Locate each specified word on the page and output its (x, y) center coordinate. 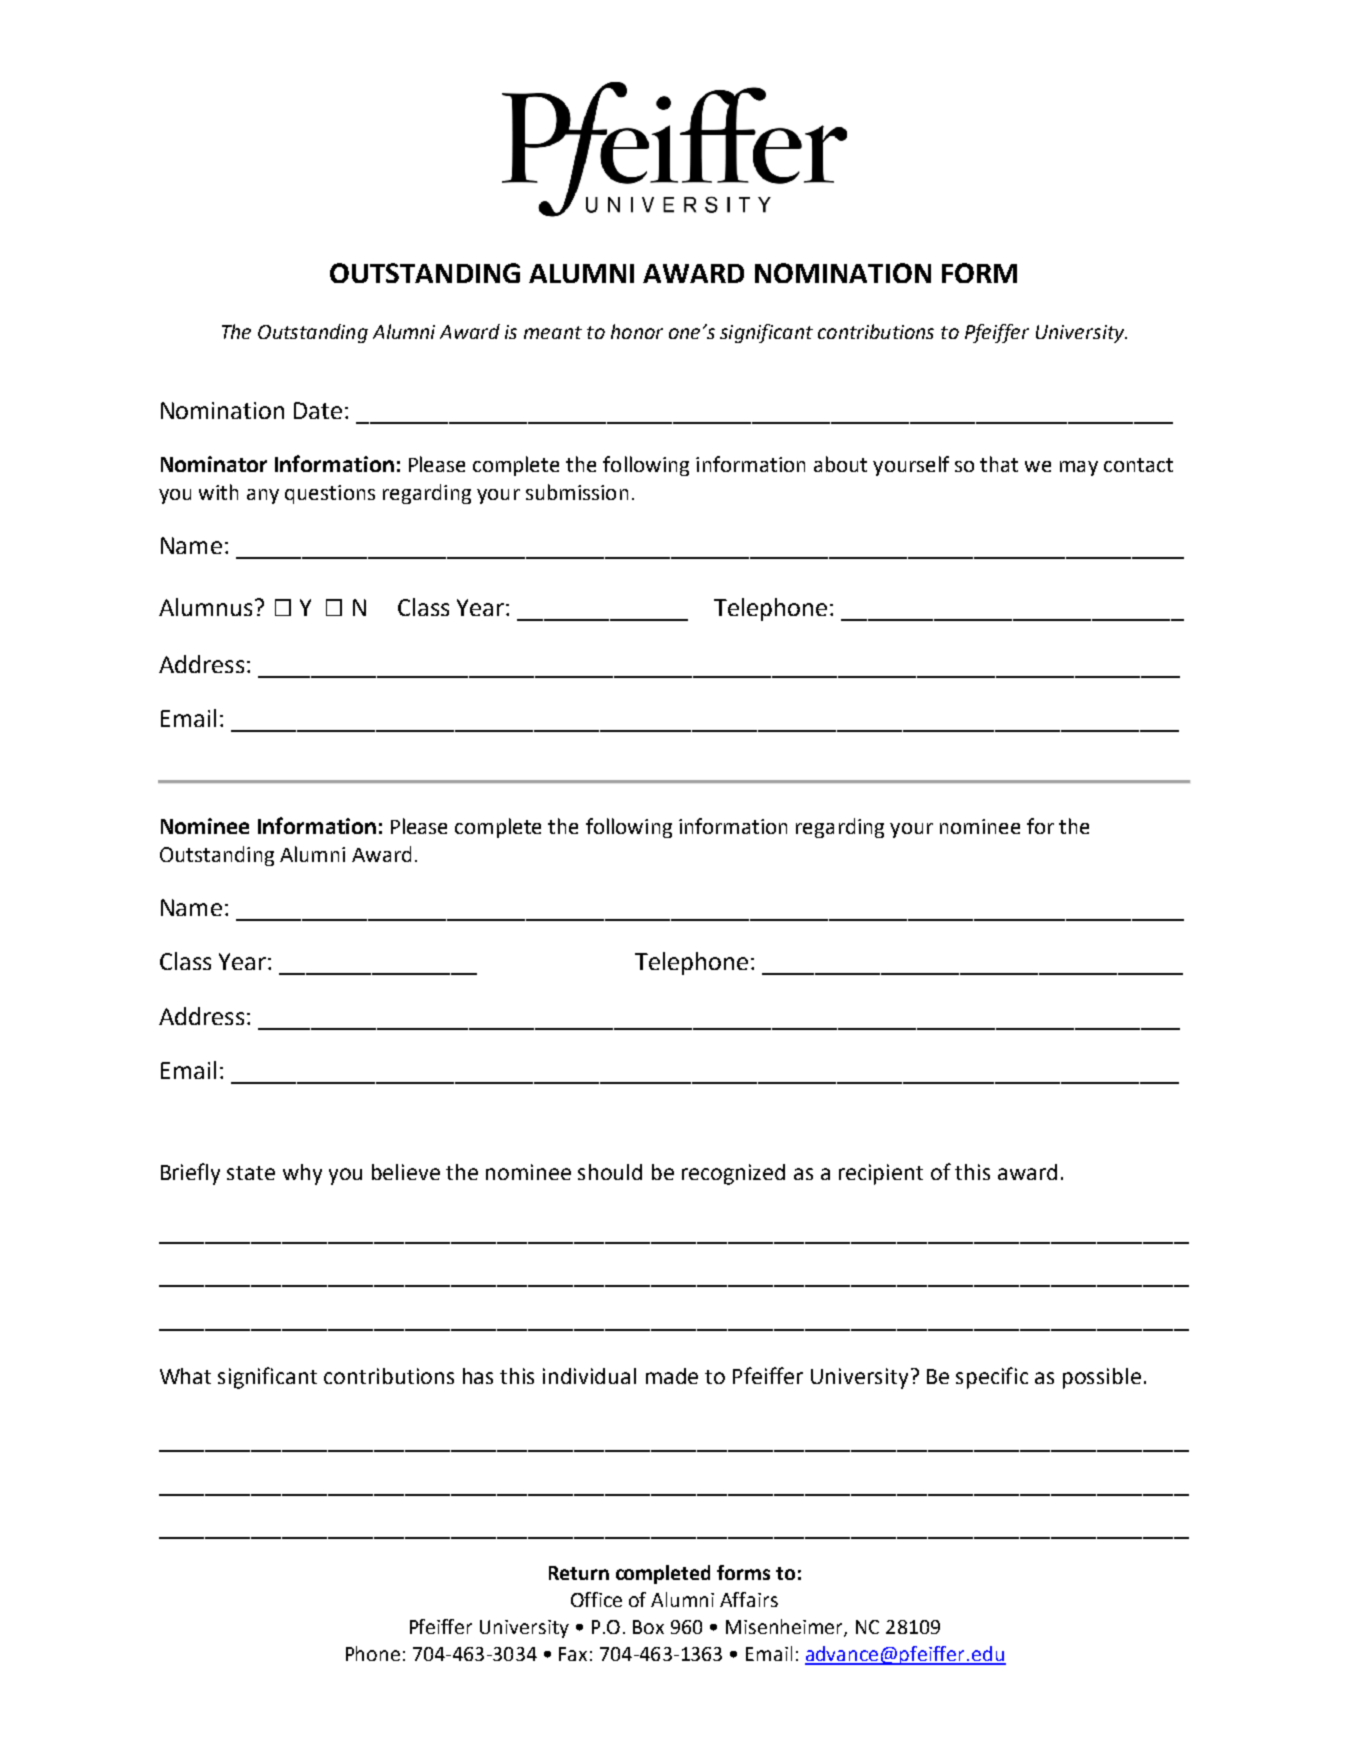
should (610, 1172)
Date (318, 410)
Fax (573, 1654)
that (999, 464)
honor (637, 331)
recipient (881, 1174)
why (302, 1174)
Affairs (749, 1599)
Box (648, 1627)
